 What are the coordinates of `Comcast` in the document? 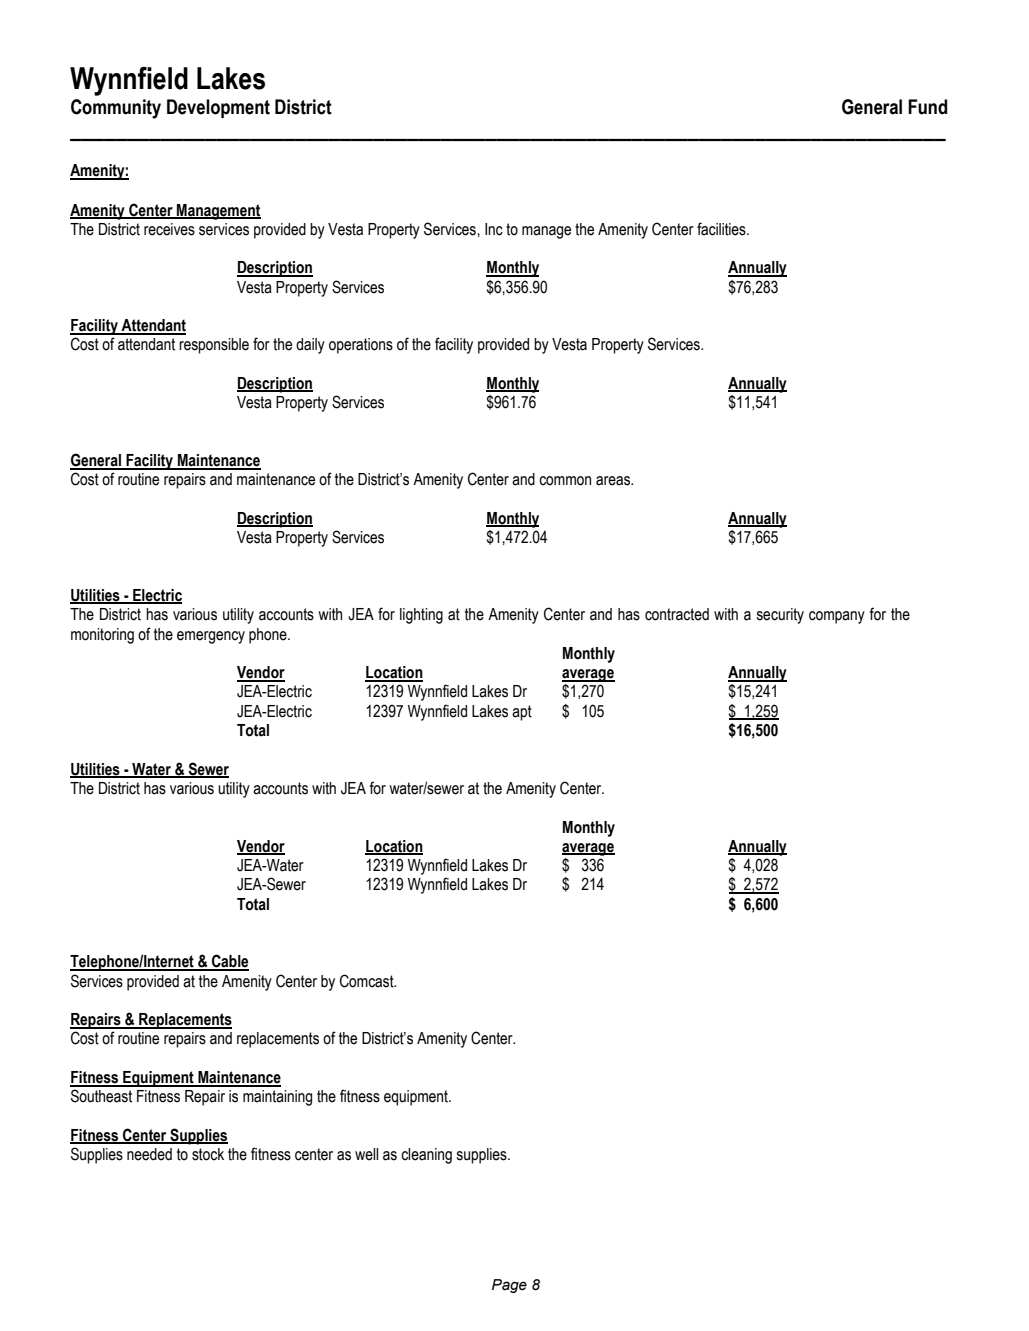 It's located at (368, 981).
